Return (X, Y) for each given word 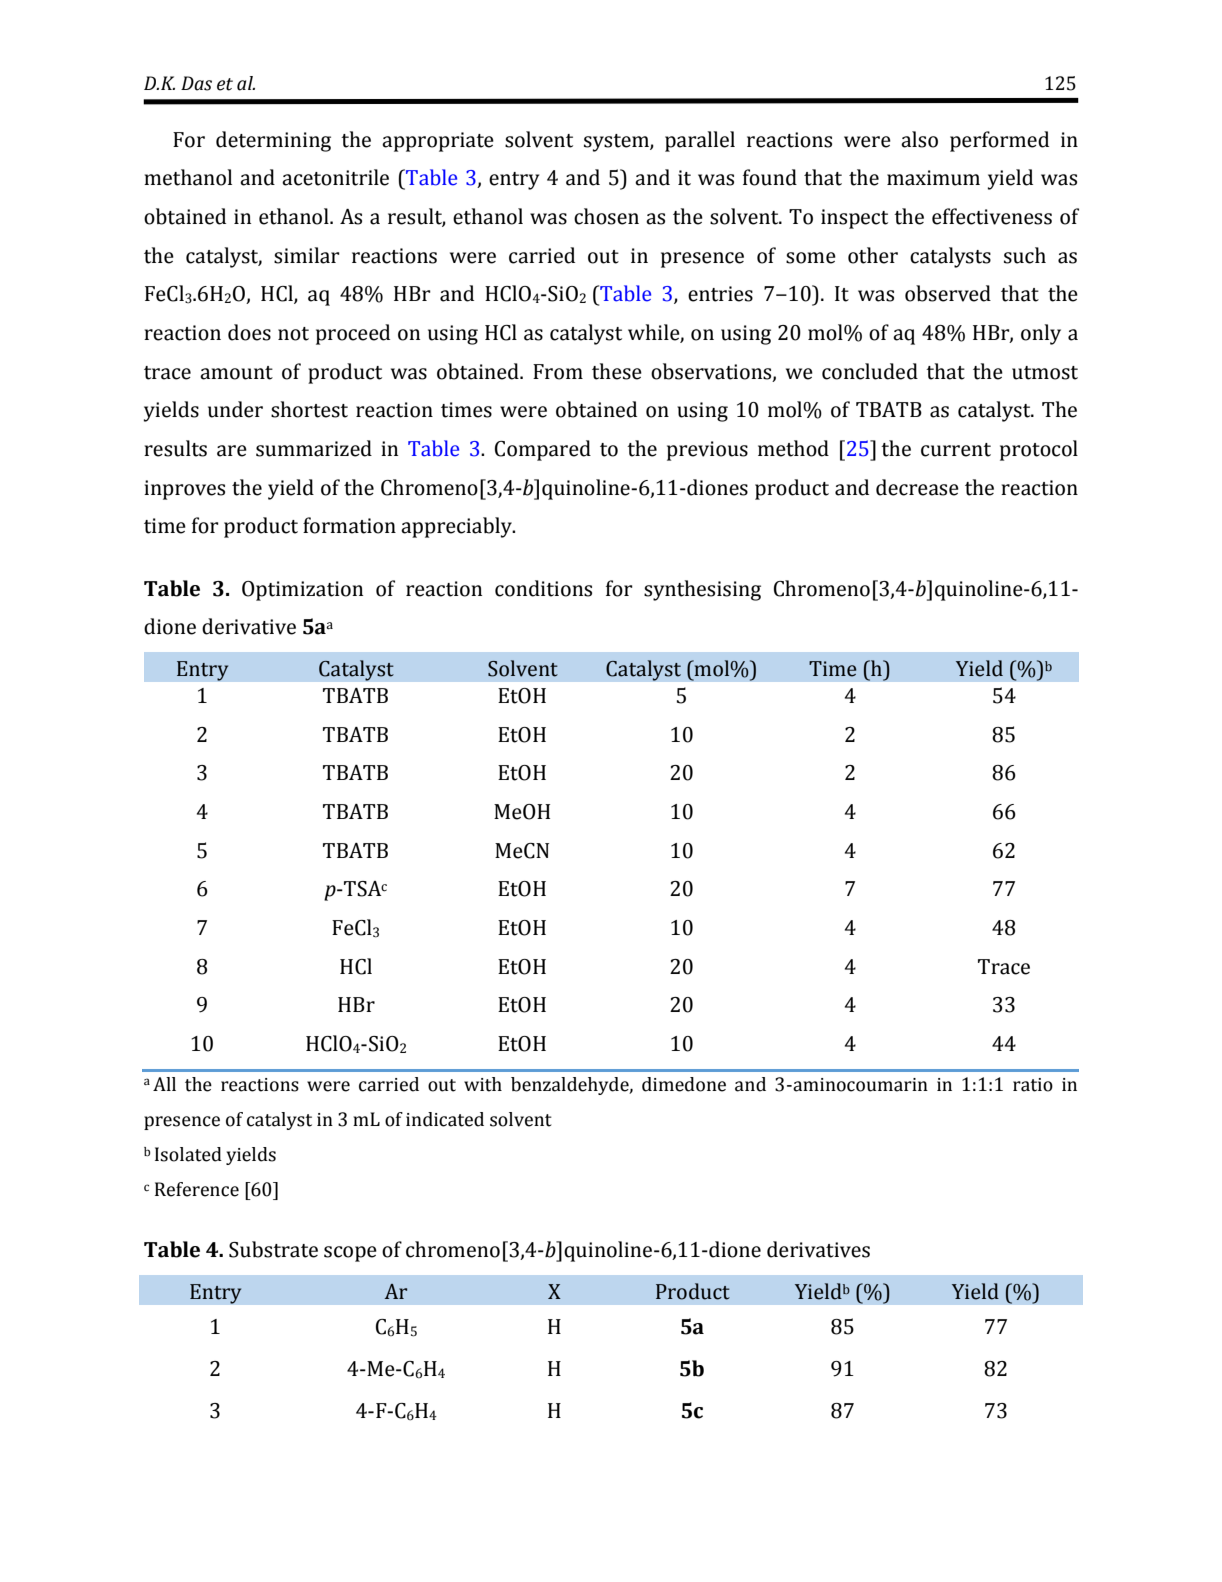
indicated (445, 1119)
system (617, 143)
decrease (917, 487)
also (919, 139)
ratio (1033, 1085)
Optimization (302, 591)
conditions (543, 588)
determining (273, 141)
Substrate (273, 1249)
